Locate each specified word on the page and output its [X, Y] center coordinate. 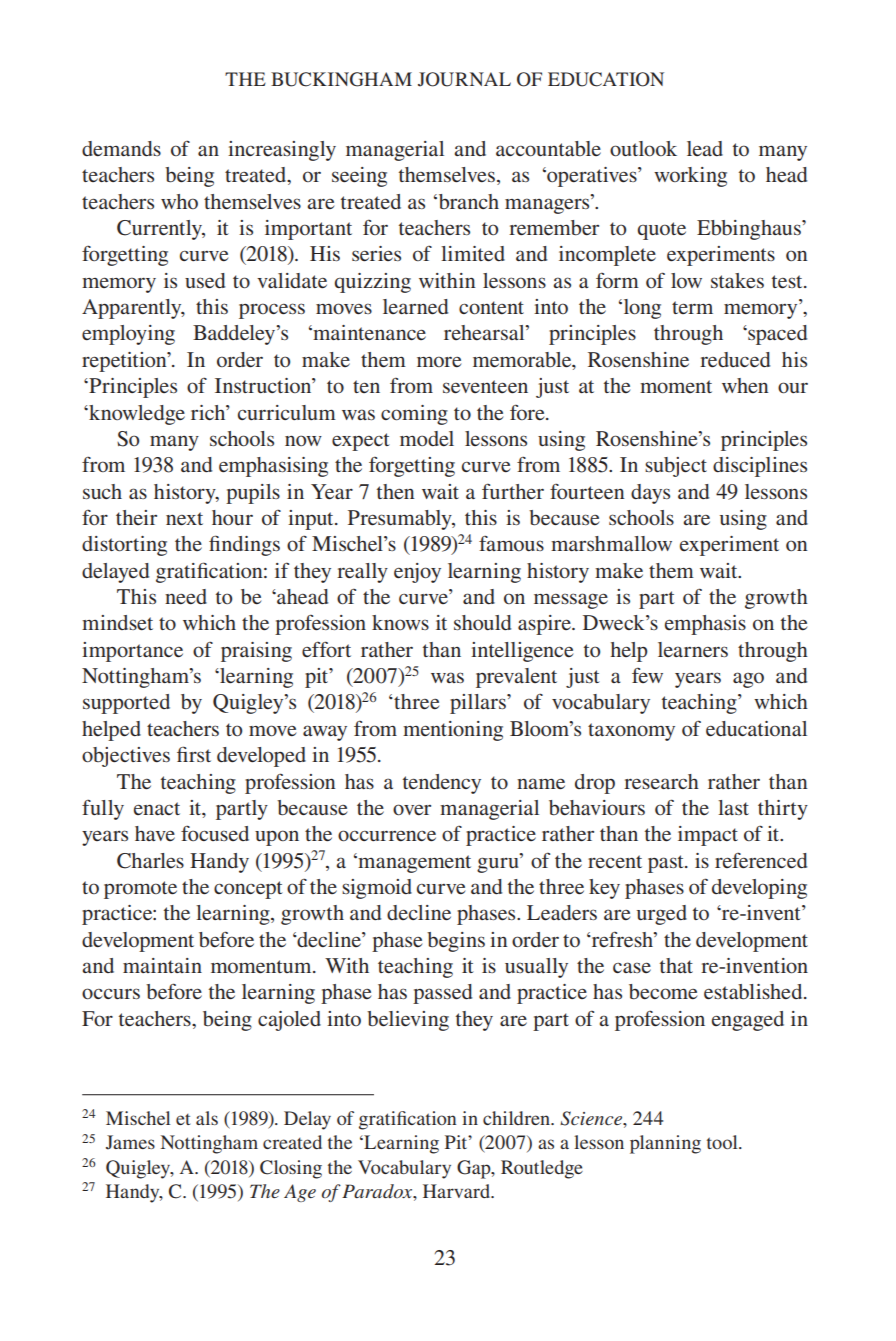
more [439, 361]
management [413, 863]
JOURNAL [464, 79]
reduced [735, 359]
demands [121, 148]
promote [140, 890]
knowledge [136, 415]
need [186, 596]
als [207, 1118]
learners [693, 649]
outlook [643, 148]
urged [662, 915]
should [482, 622]
